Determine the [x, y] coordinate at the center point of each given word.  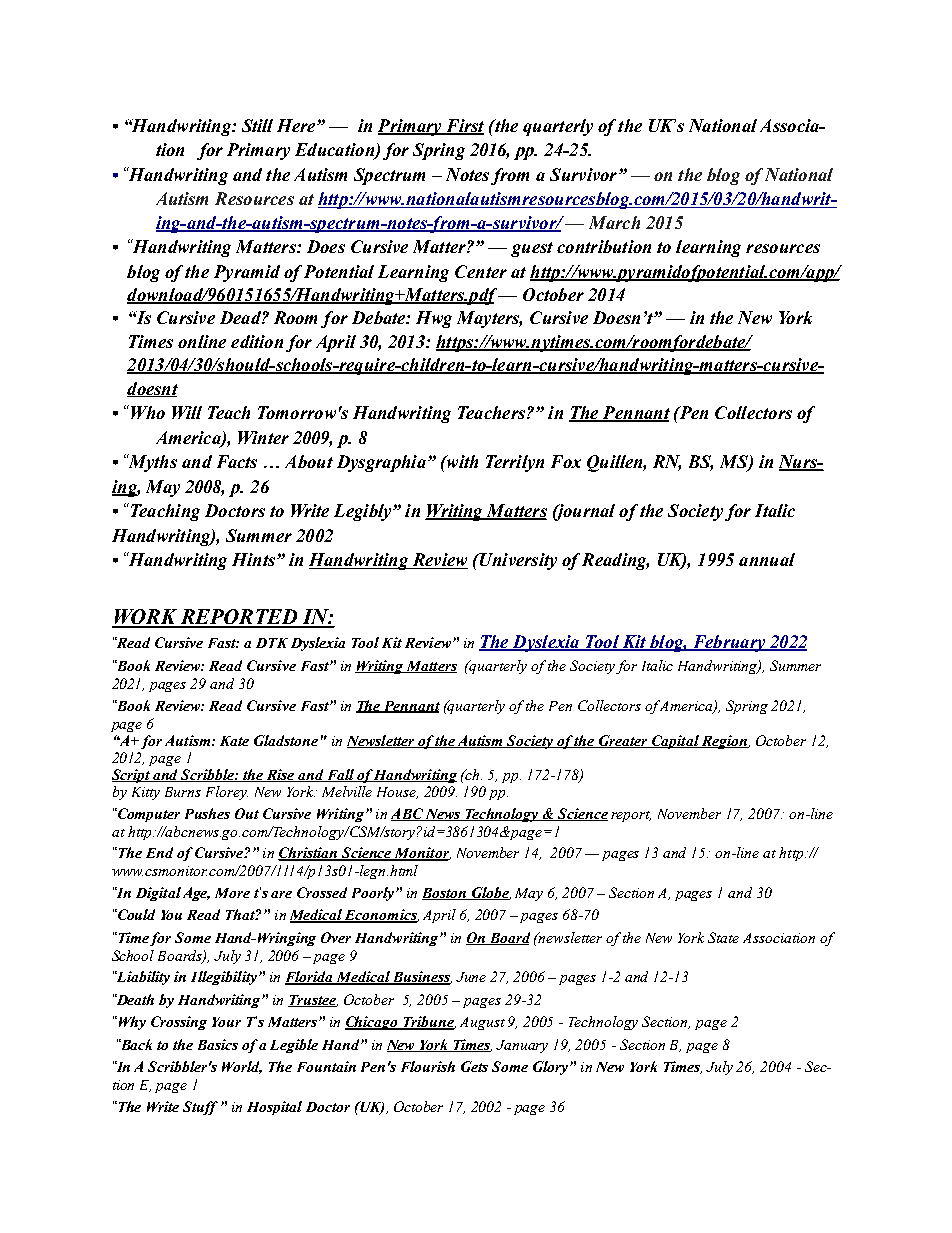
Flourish [428, 1066]
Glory [552, 1068]
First [464, 127]
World [242, 1067]
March [614, 222]
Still [257, 125]
